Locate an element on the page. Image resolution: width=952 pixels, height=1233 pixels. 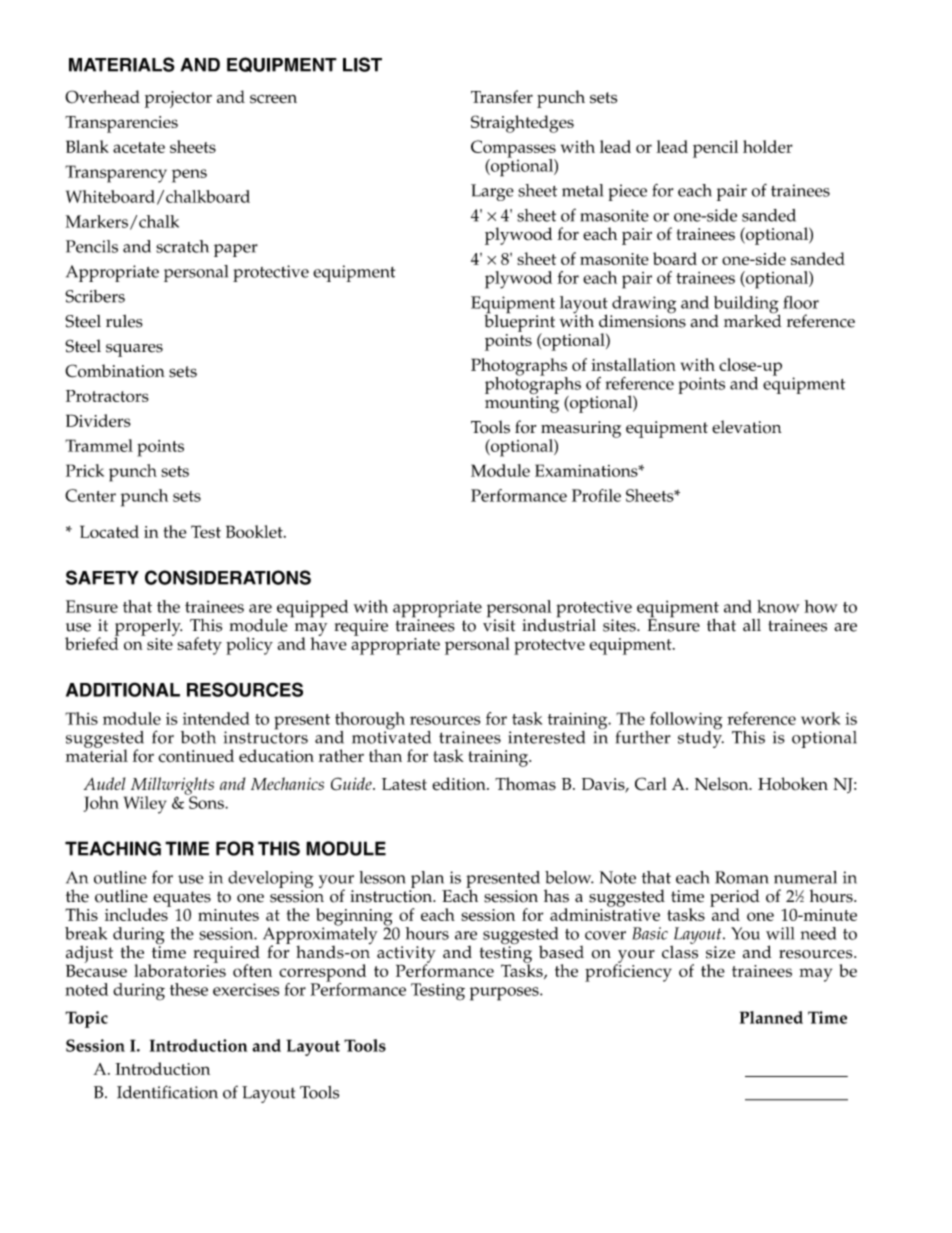
Transfer is located at coordinates (502, 97).
